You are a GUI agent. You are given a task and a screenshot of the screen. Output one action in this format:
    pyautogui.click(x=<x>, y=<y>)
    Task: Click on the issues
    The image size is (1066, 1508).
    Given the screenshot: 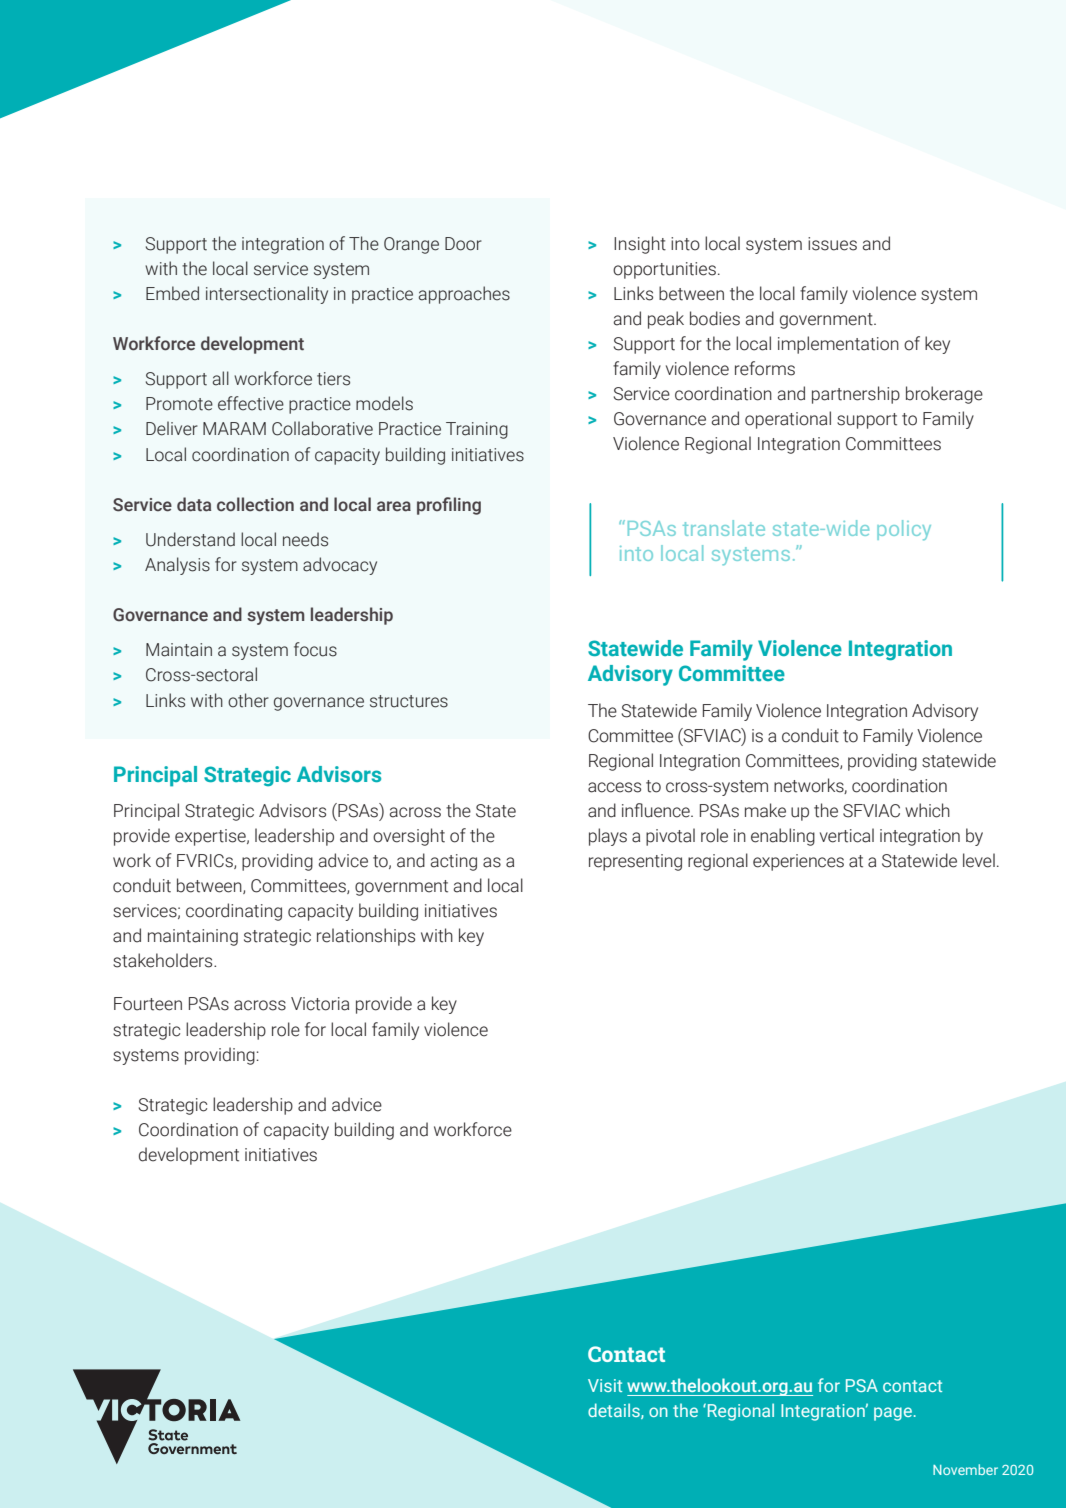 What is the action you would take?
    pyautogui.click(x=832, y=244)
